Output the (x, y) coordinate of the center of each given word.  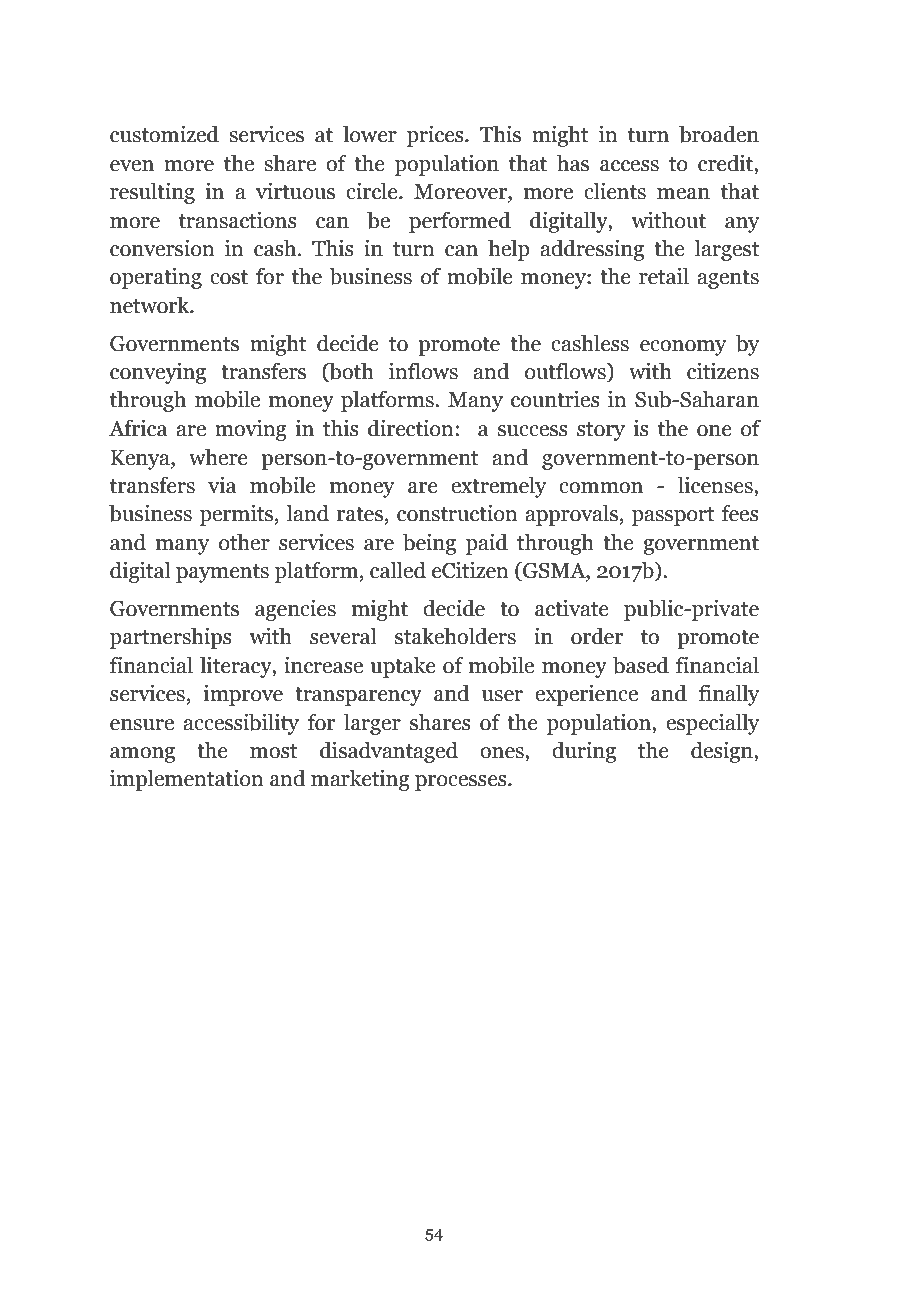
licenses (716, 485)
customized (164, 134)
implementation (187, 780)
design (723, 752)
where (218, 457)
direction (411, 428)
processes (462, 783)
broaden (719, 134)
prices (436, 136)
